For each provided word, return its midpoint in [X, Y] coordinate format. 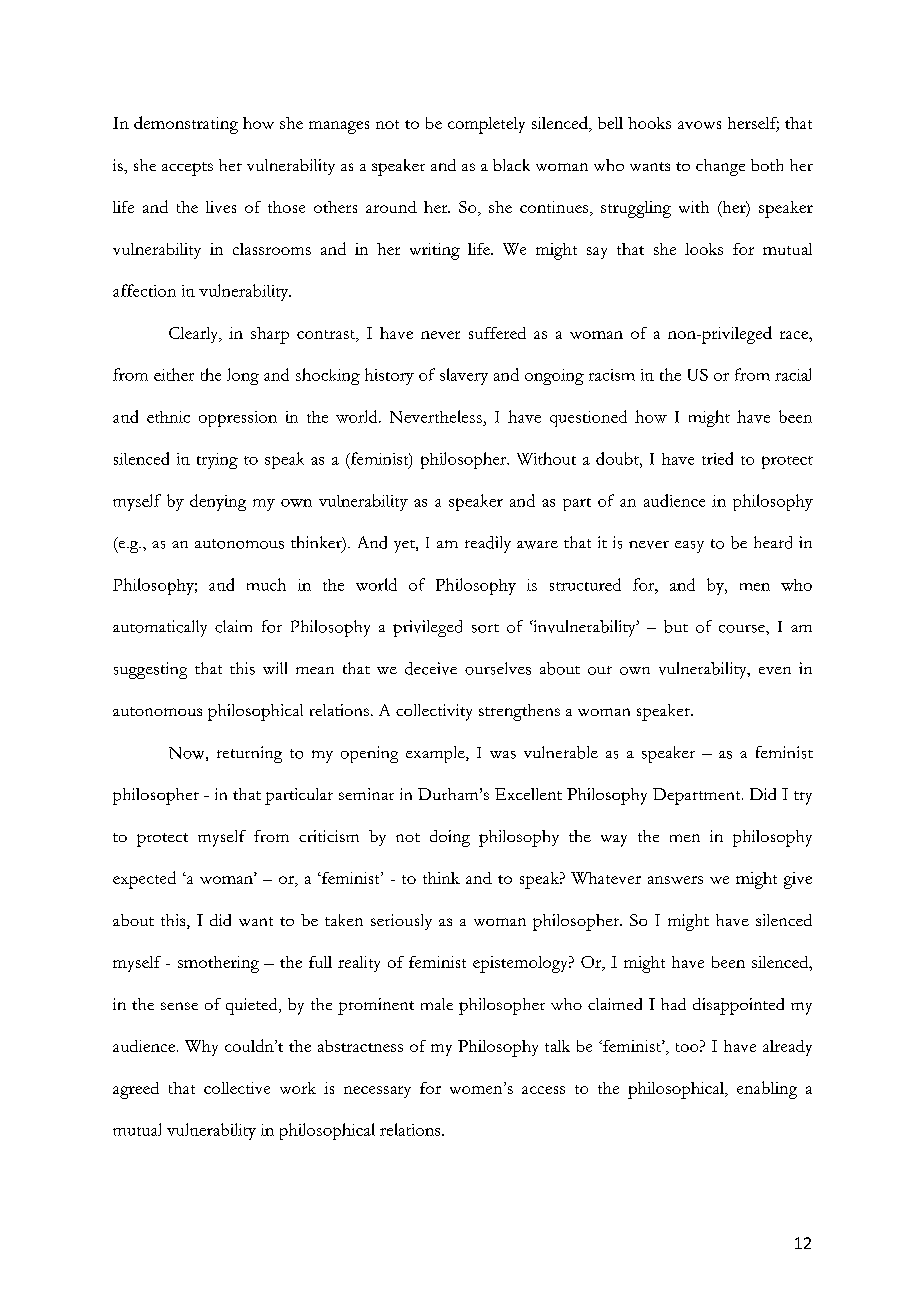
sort [485, 628]
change [720, 167]
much [266, 584]
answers [675, 880]
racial [793, 374]
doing [450, 838]
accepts [187, 169]
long [243, 376]
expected [144, 880]
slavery [464, 376]
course [743, 629]
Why [201, 1048]
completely [486, 125]
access [543, 1090]
